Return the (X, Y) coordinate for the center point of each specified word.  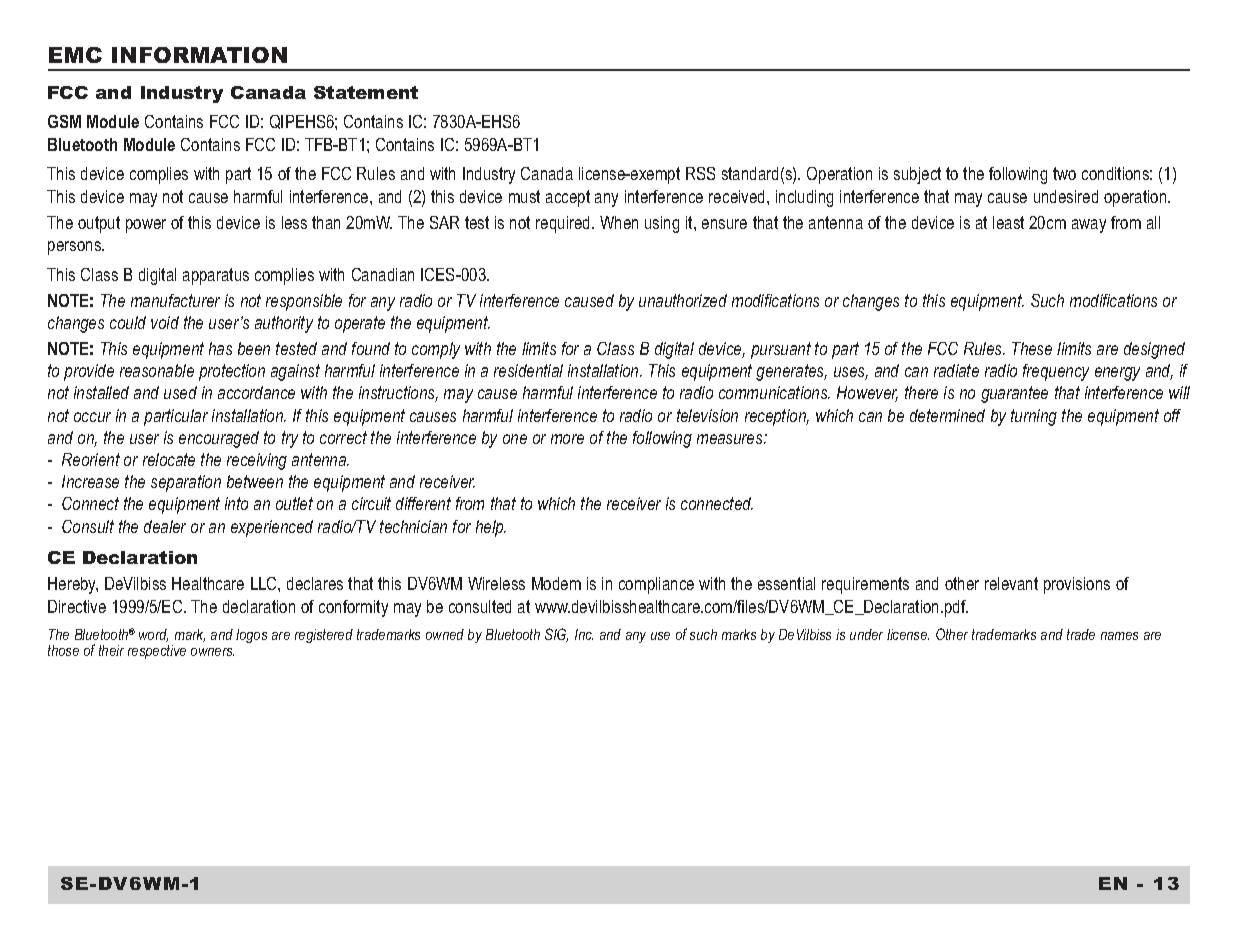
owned (445, 634)
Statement (366, 92)
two (1064, 173)
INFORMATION (199, 55)
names (1119, 636)
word (153, 635)
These (1032, 348)
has (220, 348)
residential (528, 370)
